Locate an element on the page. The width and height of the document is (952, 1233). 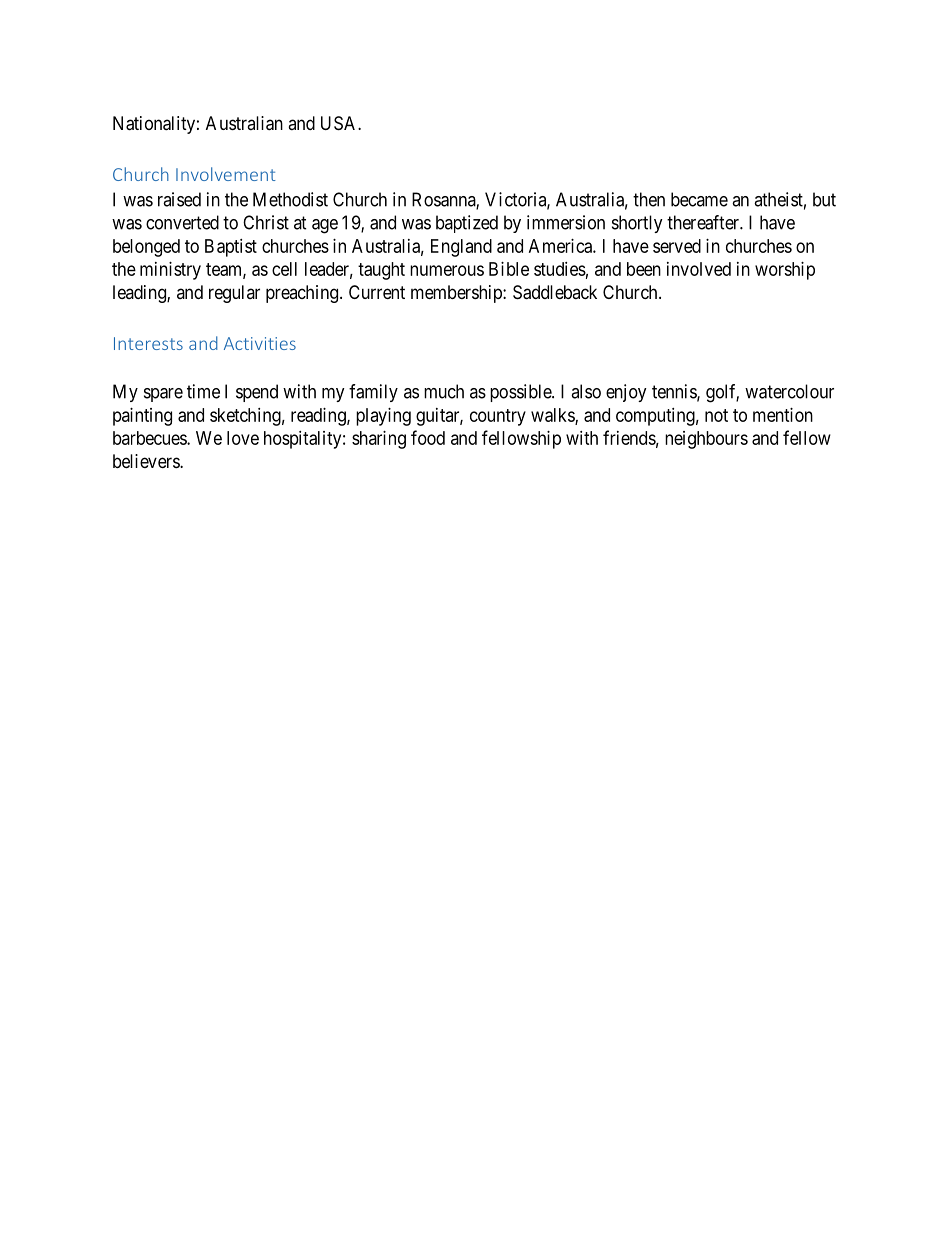
Involvement is located at coordinates (226, 174).
